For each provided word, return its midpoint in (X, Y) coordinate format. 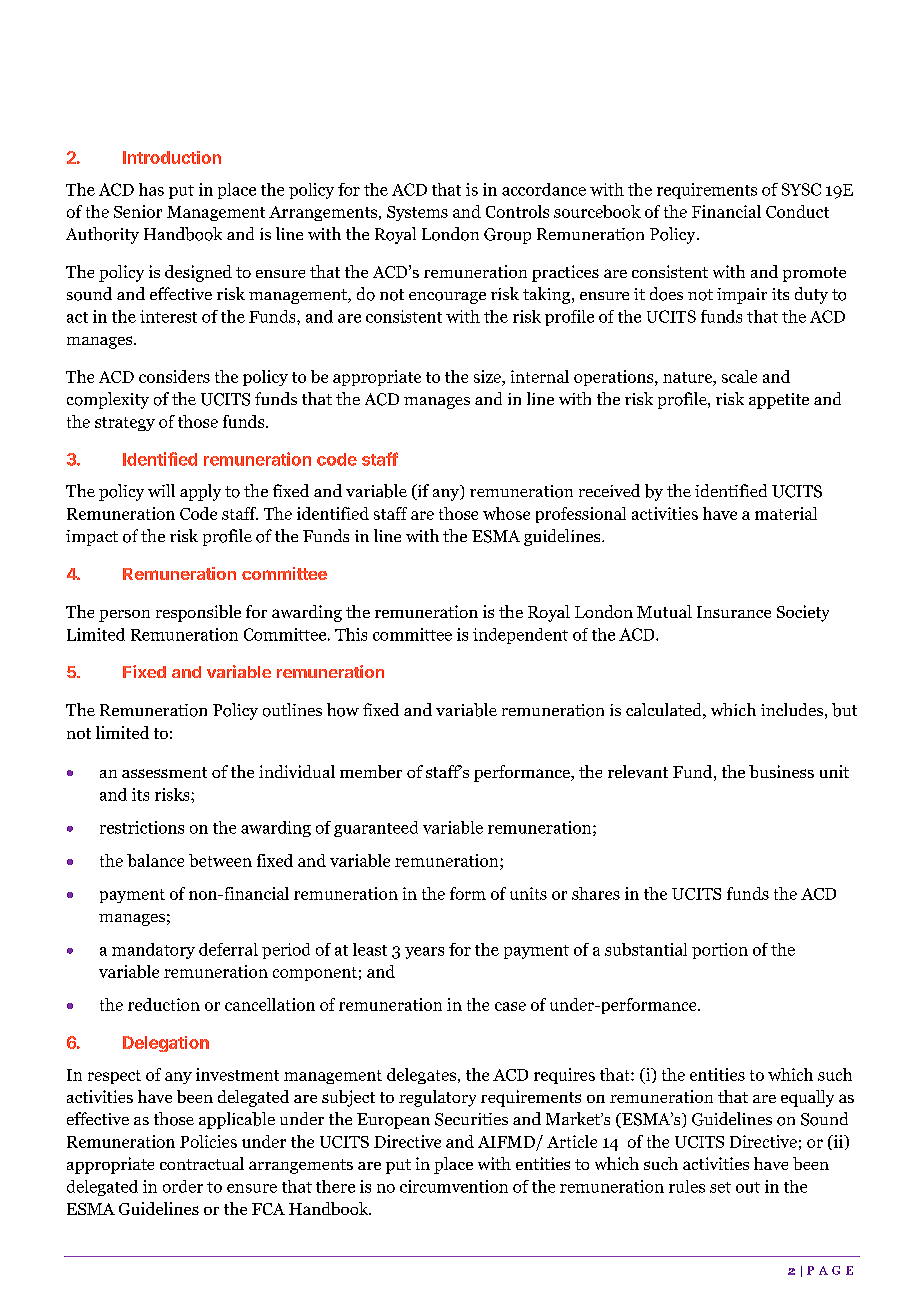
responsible (198, 613)
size (488, 376)
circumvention (454, 1186)
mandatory (153, 951)
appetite (779, 401)
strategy (125, 424)
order (183, 1186)
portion (720, 951)
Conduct (797, 211)
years (424, 953)
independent (520, 636)
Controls (517, 211)
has (151, 189)
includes (792, 709)
